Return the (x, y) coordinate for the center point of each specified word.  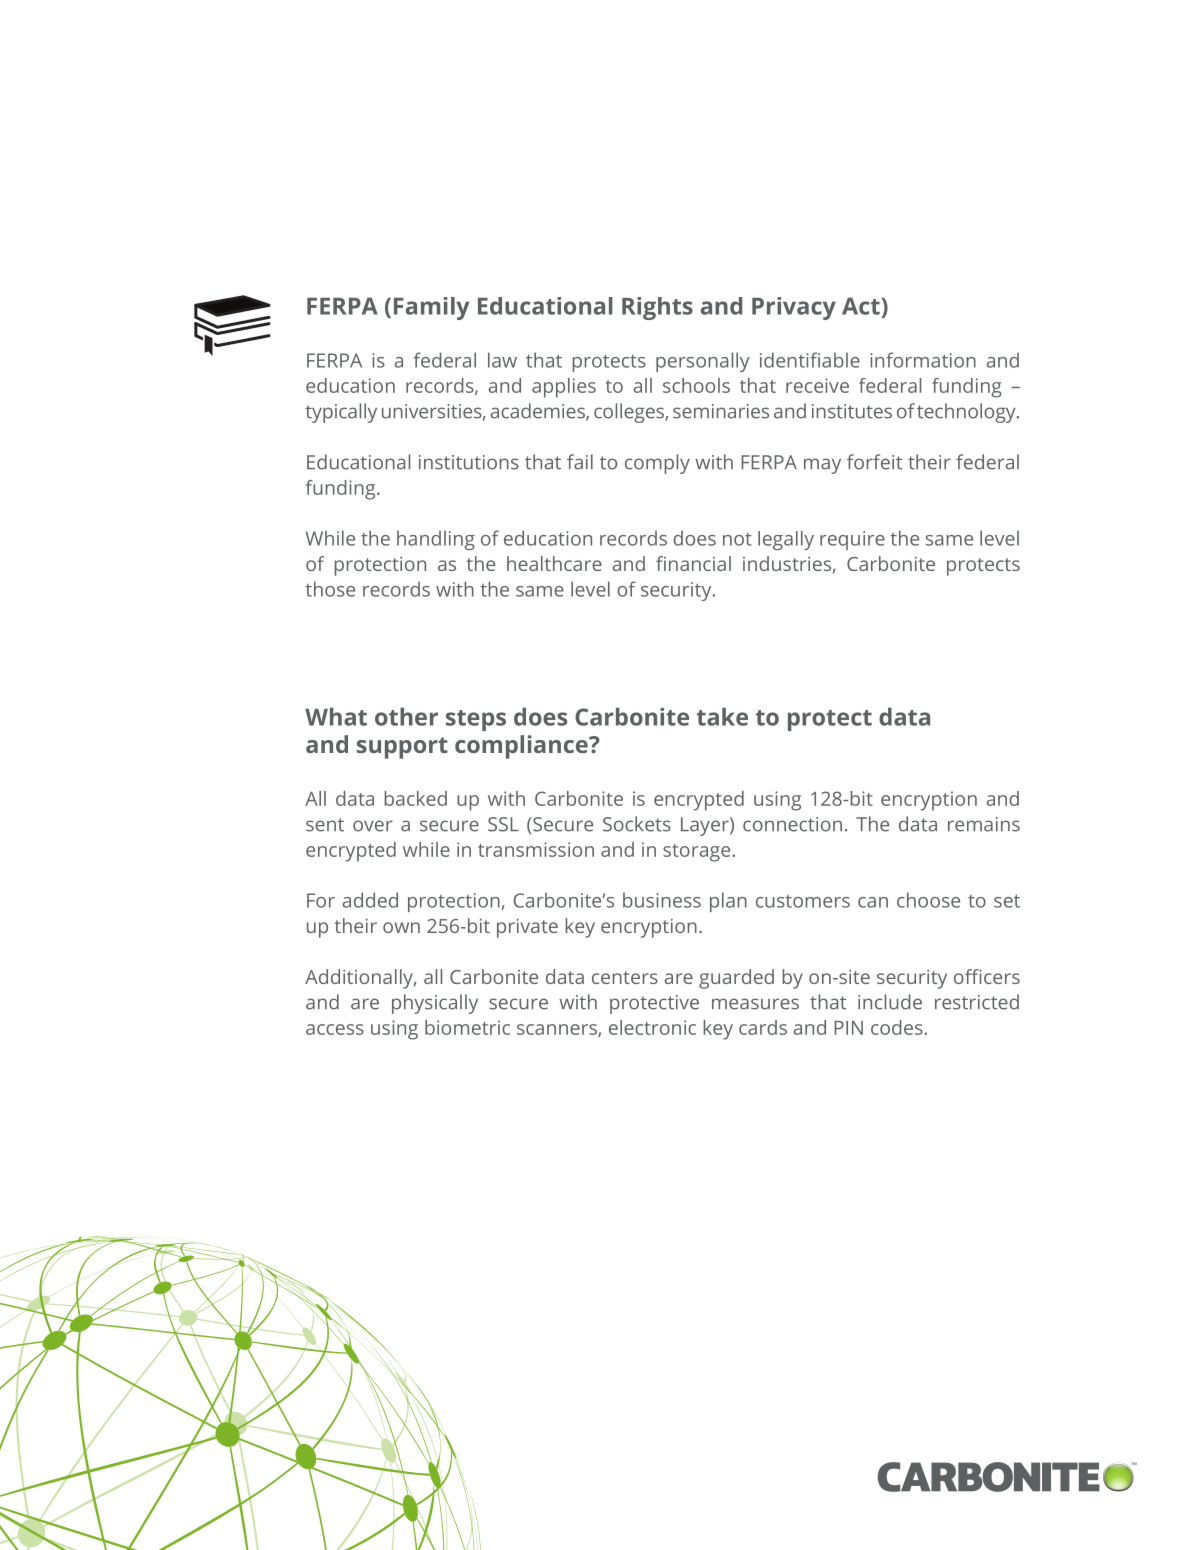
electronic (652, 1027)
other (406, 716)
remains (984, 824)
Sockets (637, 824)
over (373, 826)
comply (657, 464)
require (852, 540)
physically (435, 1004)
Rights (657, 308)
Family (432, 308)
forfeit (874, 462)
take (722, 716)
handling (436, 540)
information (923, 360)
